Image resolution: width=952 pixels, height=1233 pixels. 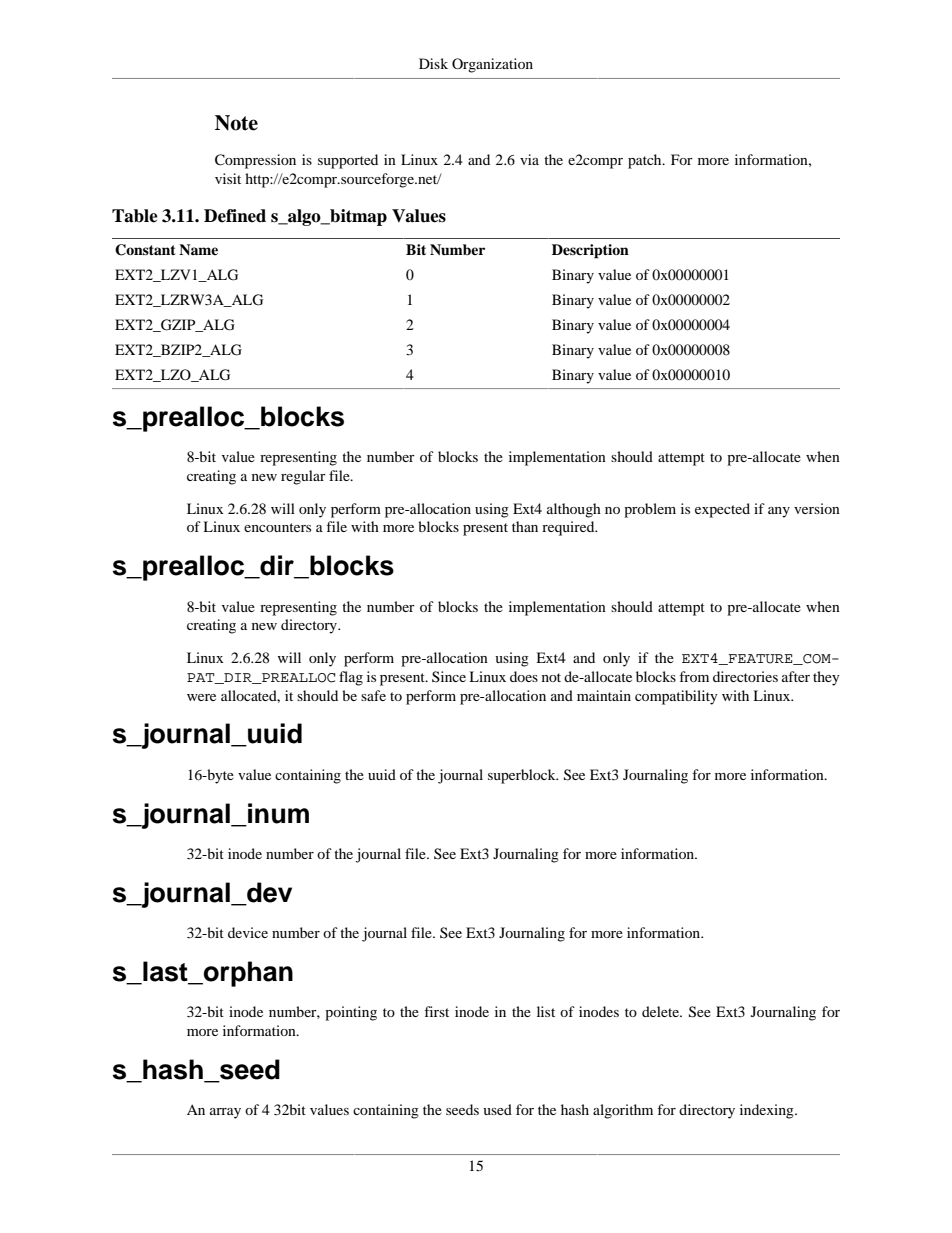 I want to click on encounters, so click(x=277, y=527).
